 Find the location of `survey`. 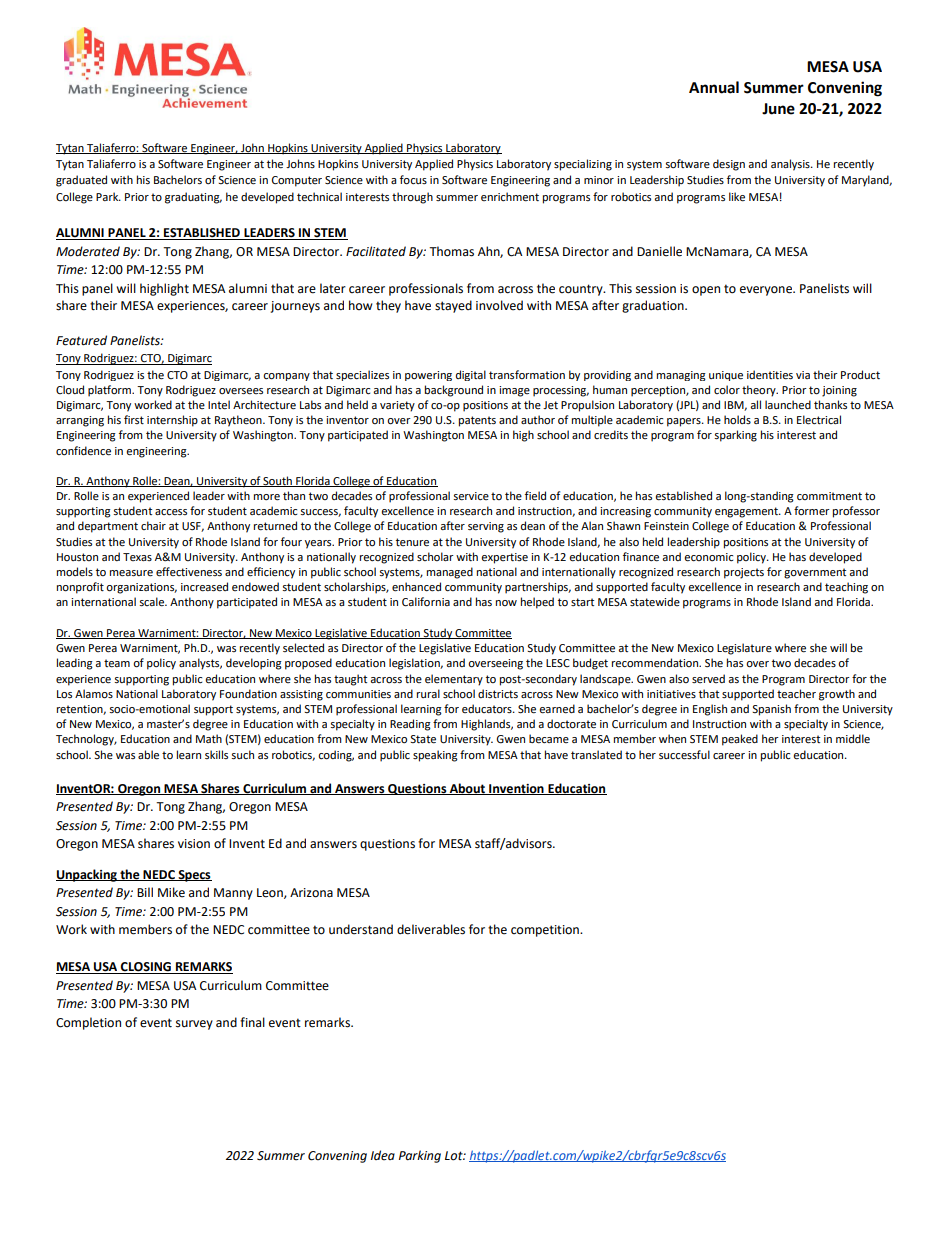

survey is located at coordinates (194, 1025).
